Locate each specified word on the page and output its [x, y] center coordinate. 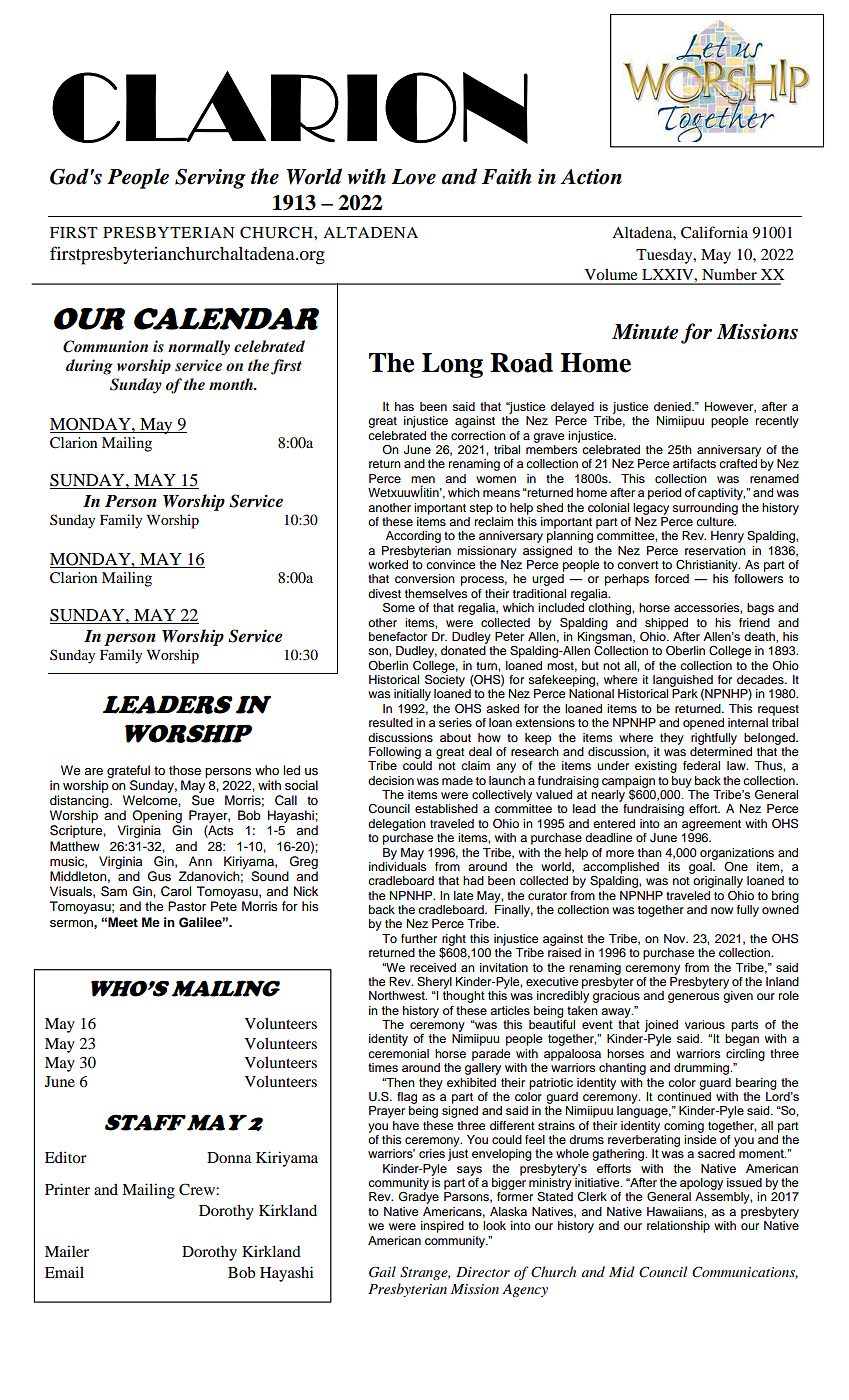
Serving [210, 179]
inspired [442, 1227]
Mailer [67, 1251]
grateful [128, 771]
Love [413, 177]
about [455, 737]
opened [703, 724]
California [714, 232]
